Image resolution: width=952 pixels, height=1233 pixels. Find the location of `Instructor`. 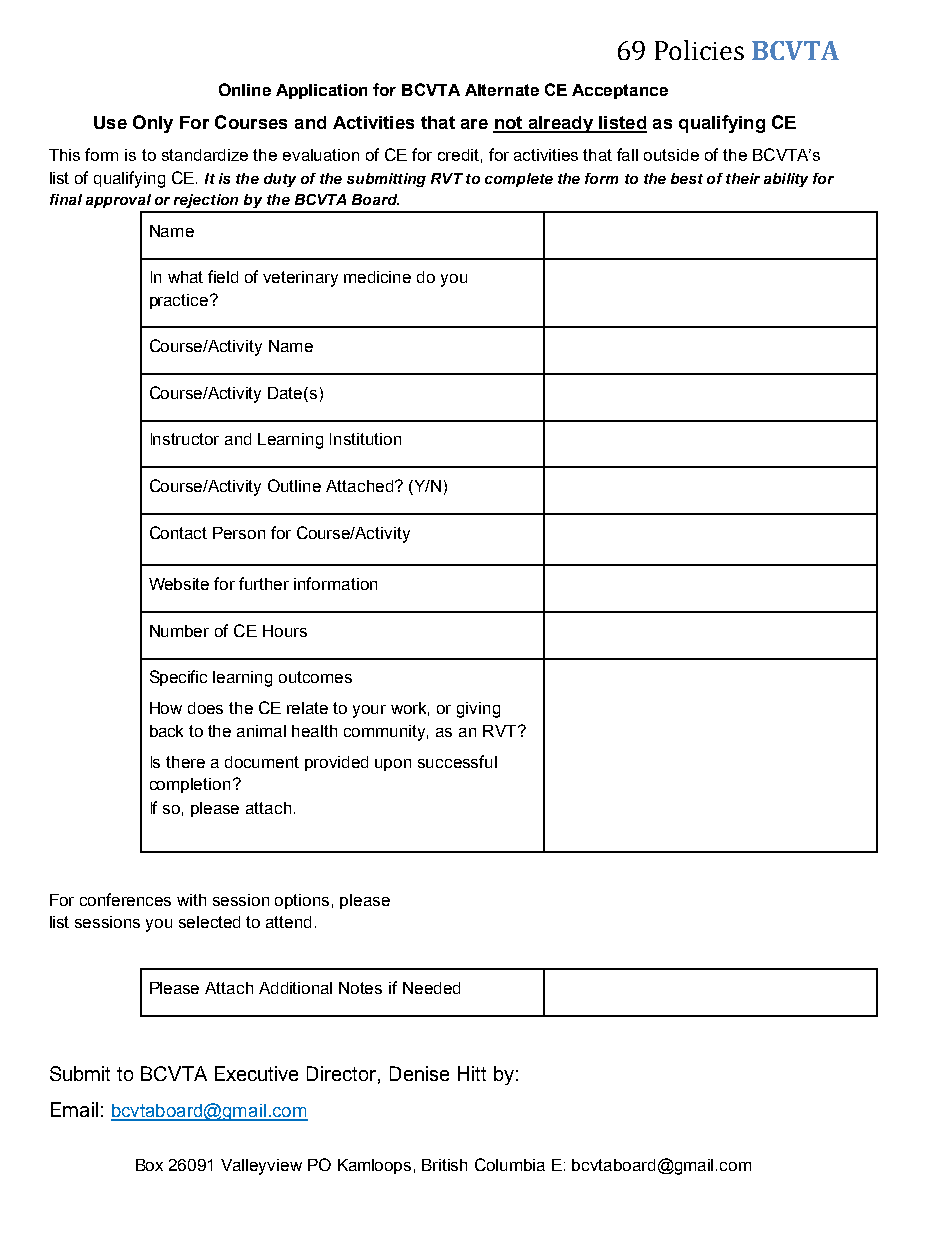

Instructor is located at coordinates (185, 439).
